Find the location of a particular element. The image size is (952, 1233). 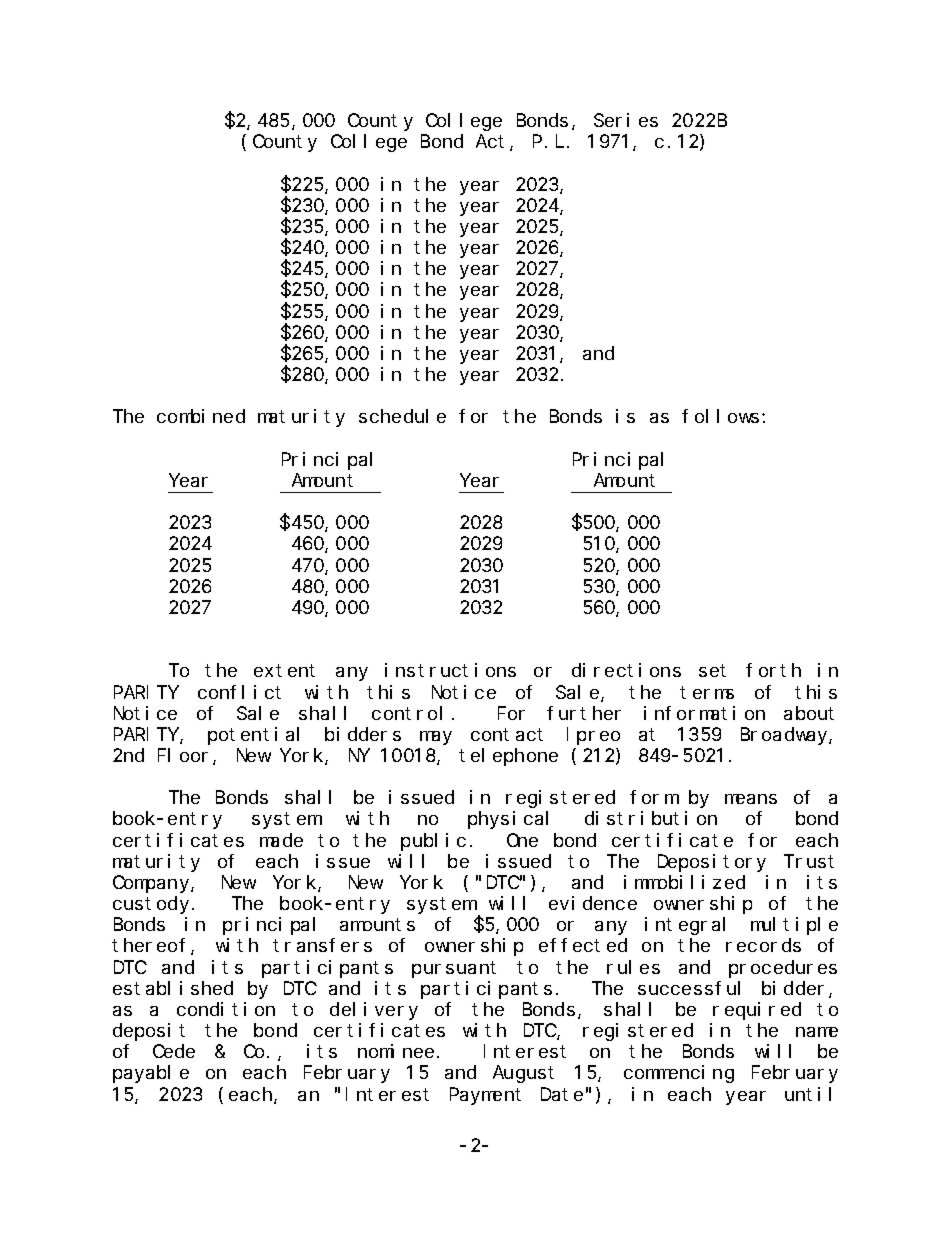

instructions is located at coordinates (450, 670).
